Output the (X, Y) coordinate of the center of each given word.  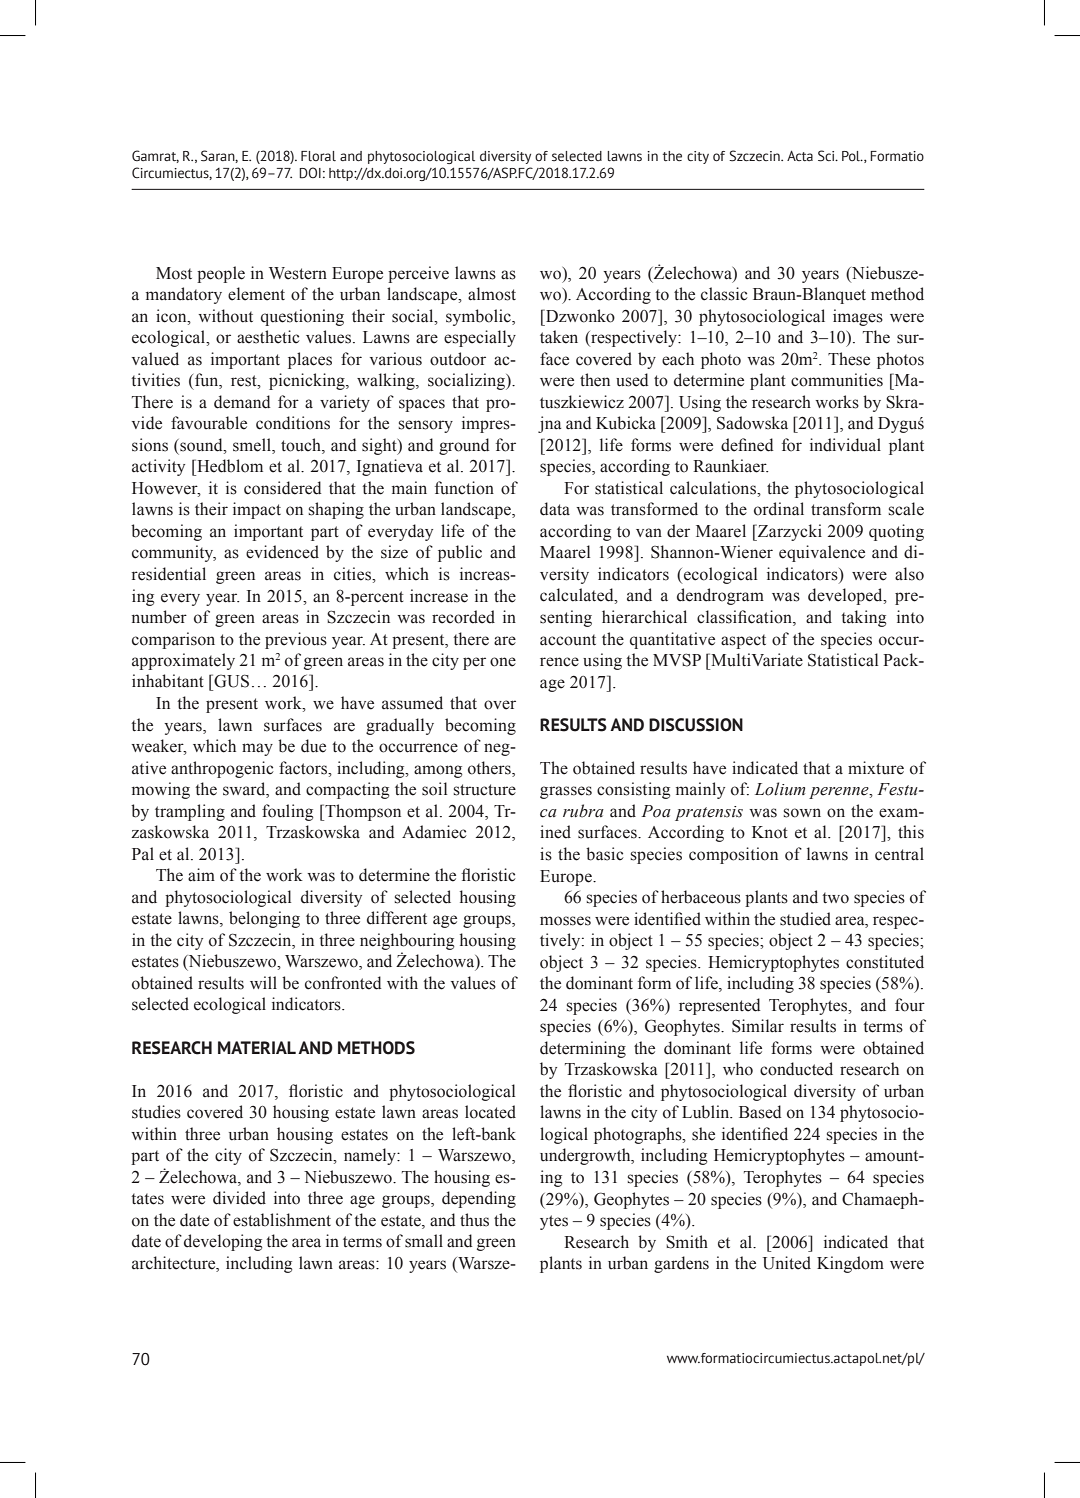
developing (223, 1242)
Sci (827, 156)
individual (845, 445)
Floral (318, 156)
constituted (885, 962)
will (263, 982)
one (503, 662)
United (787, 1263)
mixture (876, 768)
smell (253, 445)
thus (474, 1220)
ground (464, 446)
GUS (230, 681)
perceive (418, 274)
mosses (565, 921)
